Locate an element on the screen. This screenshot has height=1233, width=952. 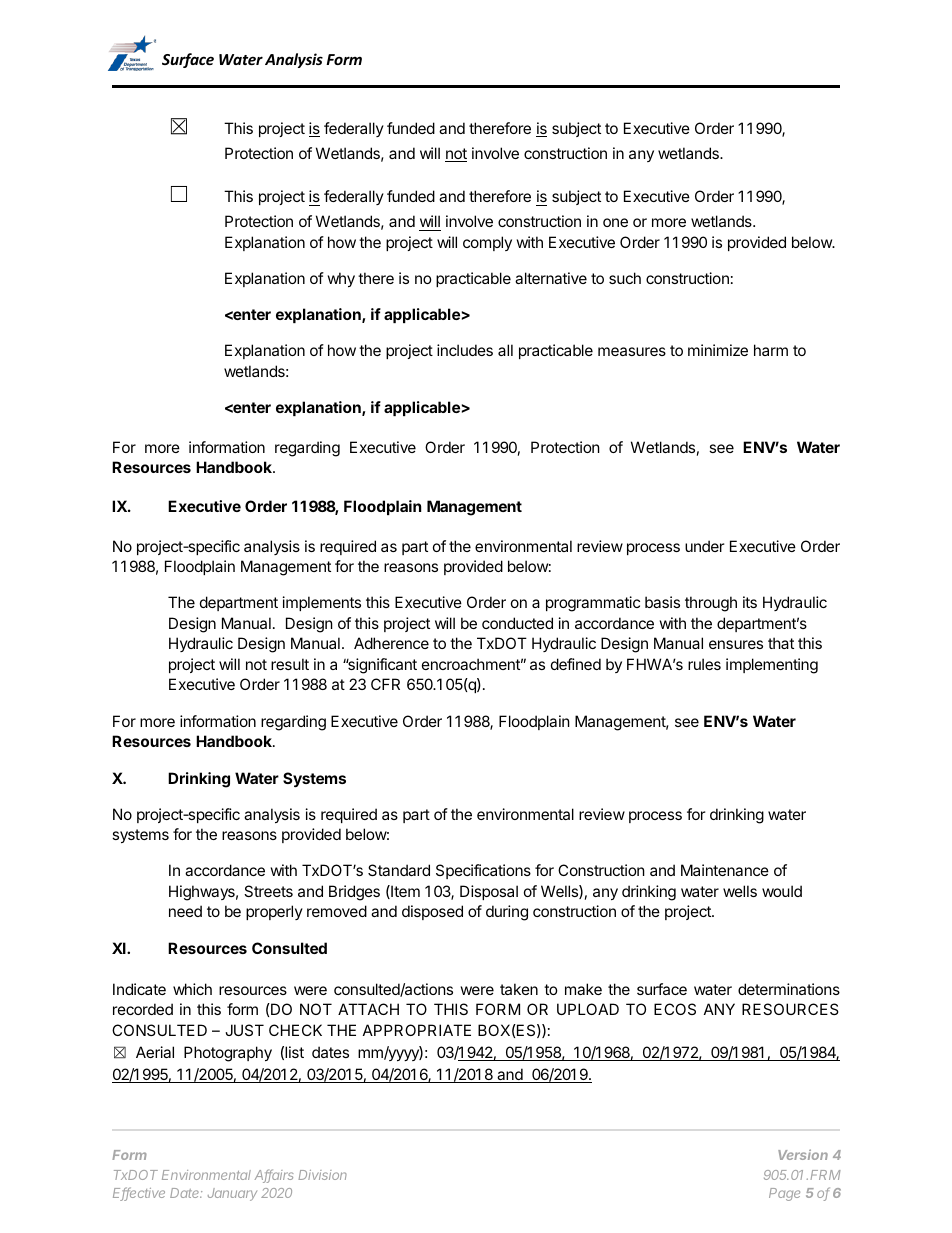
comply is located at coordinates (487, 243).
